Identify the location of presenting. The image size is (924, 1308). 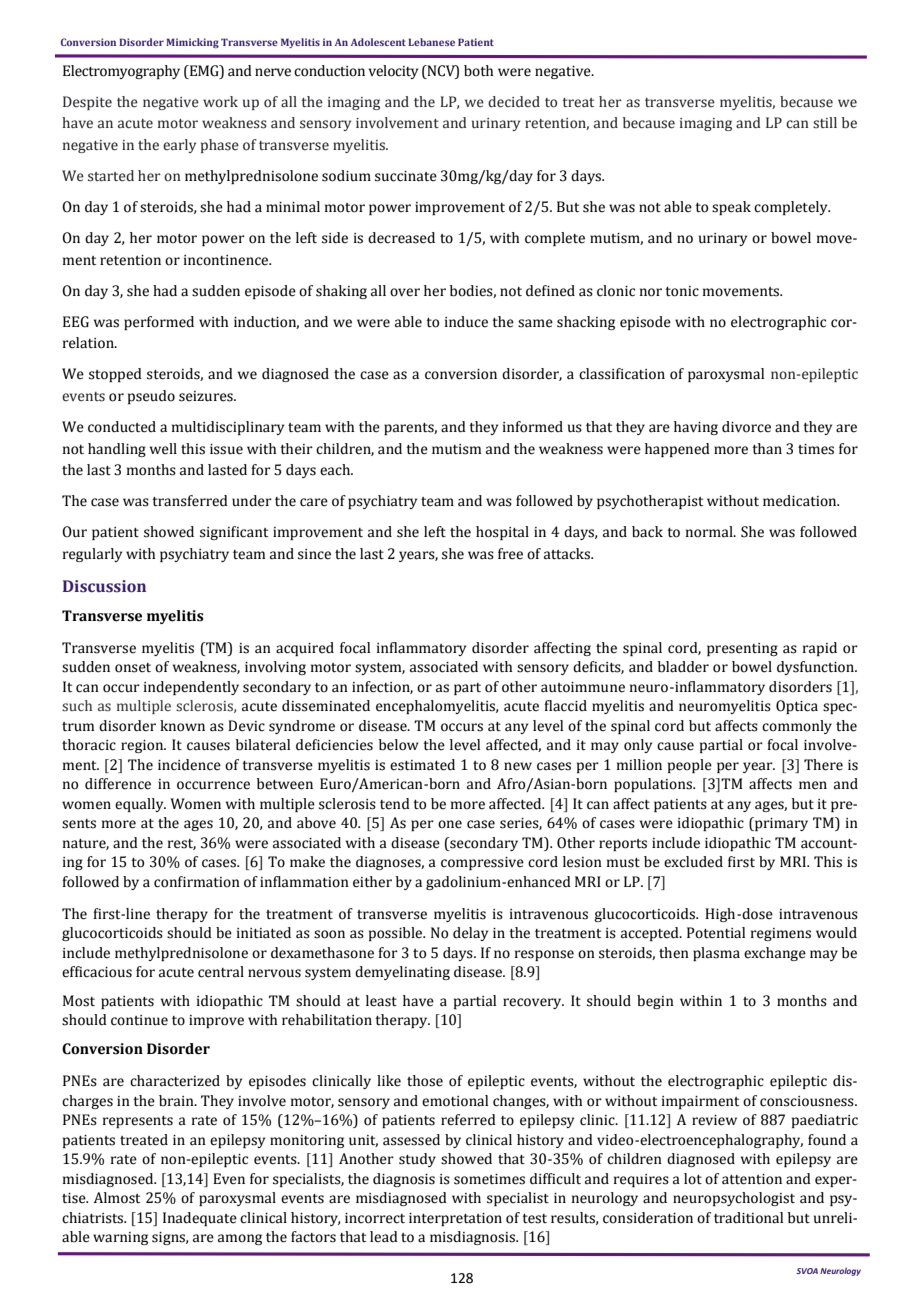
(742, 649).
